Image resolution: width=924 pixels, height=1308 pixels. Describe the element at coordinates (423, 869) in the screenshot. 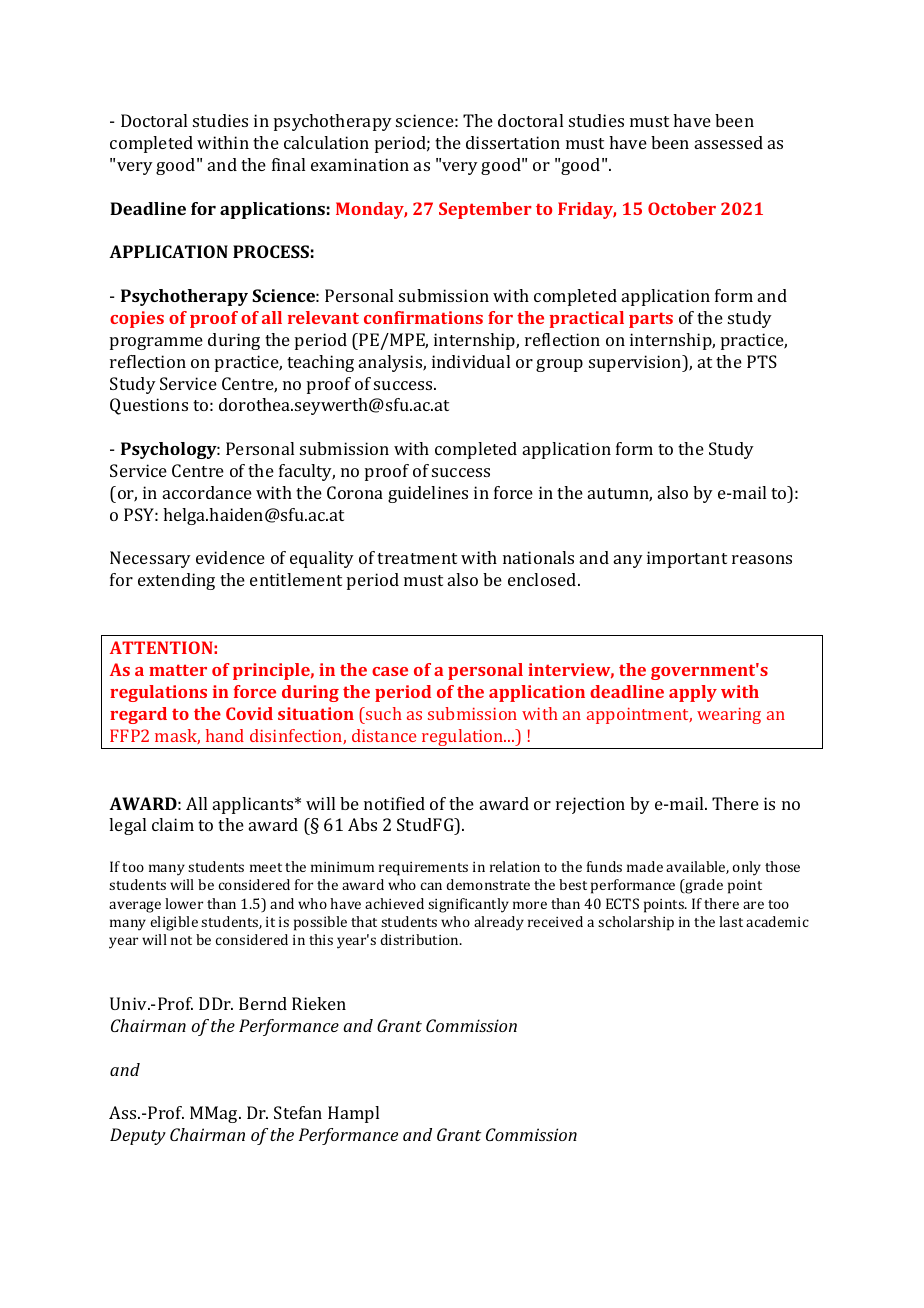

I see `requirements` at that location.
